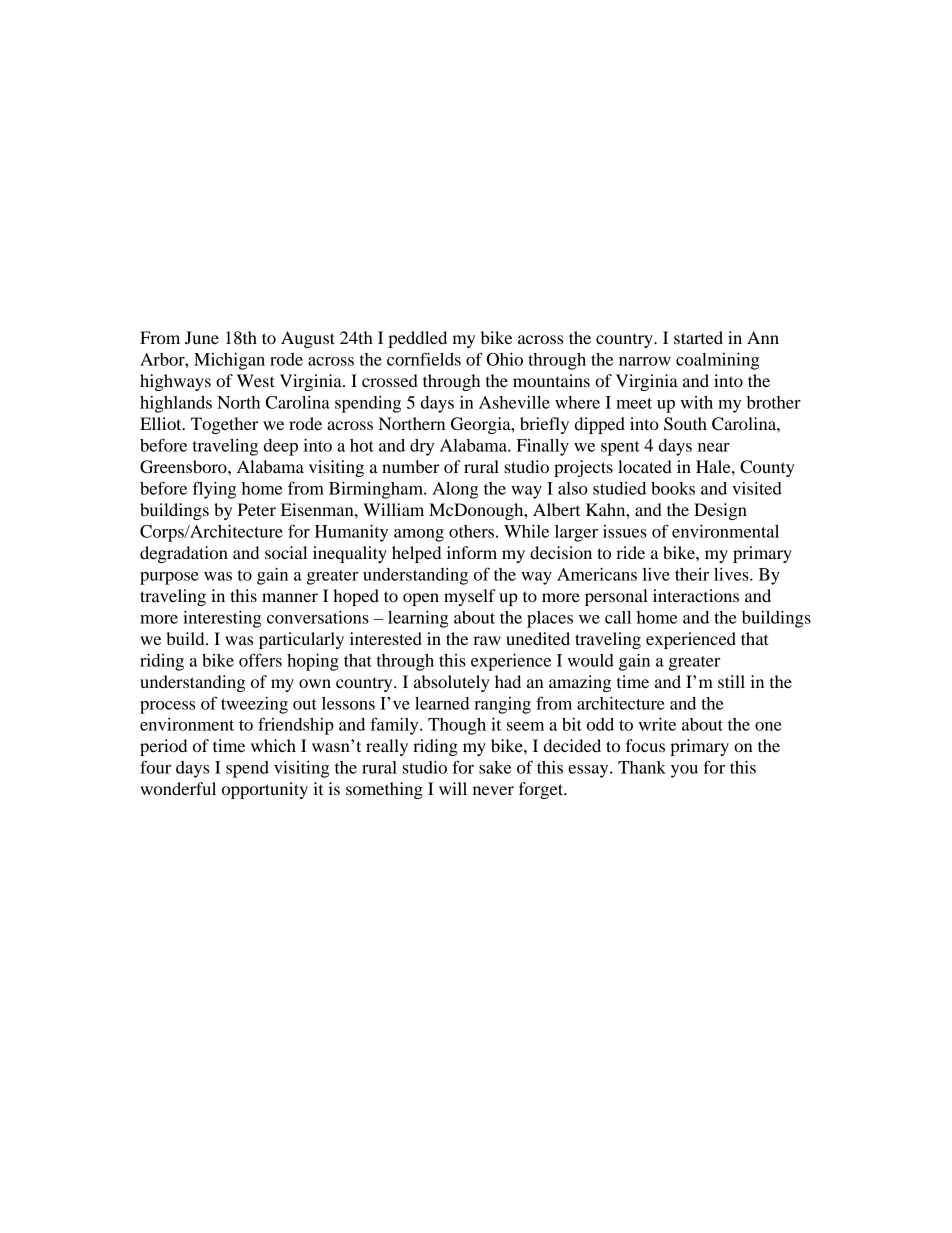  Describe the element at coordinates (422, 447) in the screenshot. I see `dry` at that location.
